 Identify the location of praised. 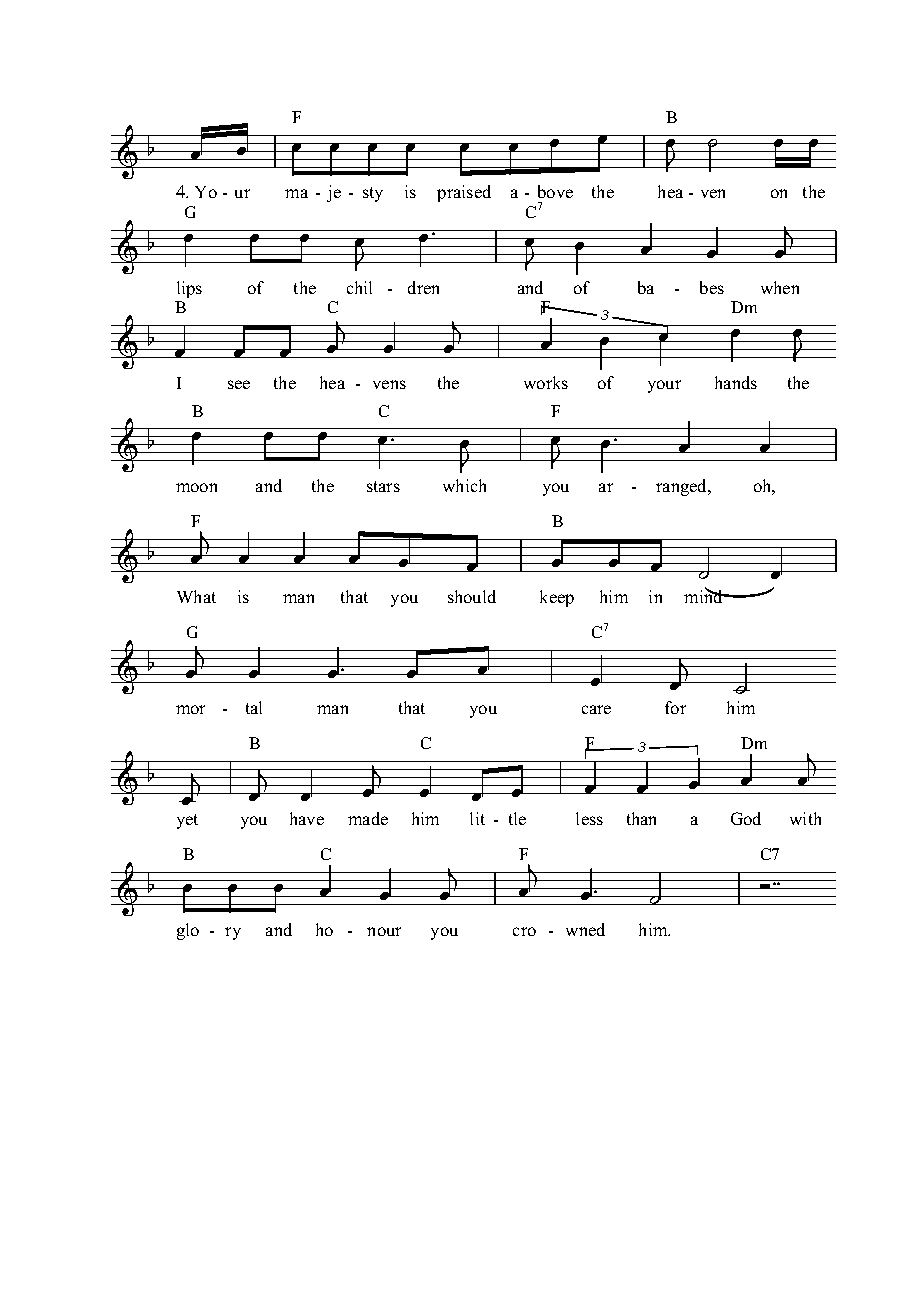
(464, 193).
